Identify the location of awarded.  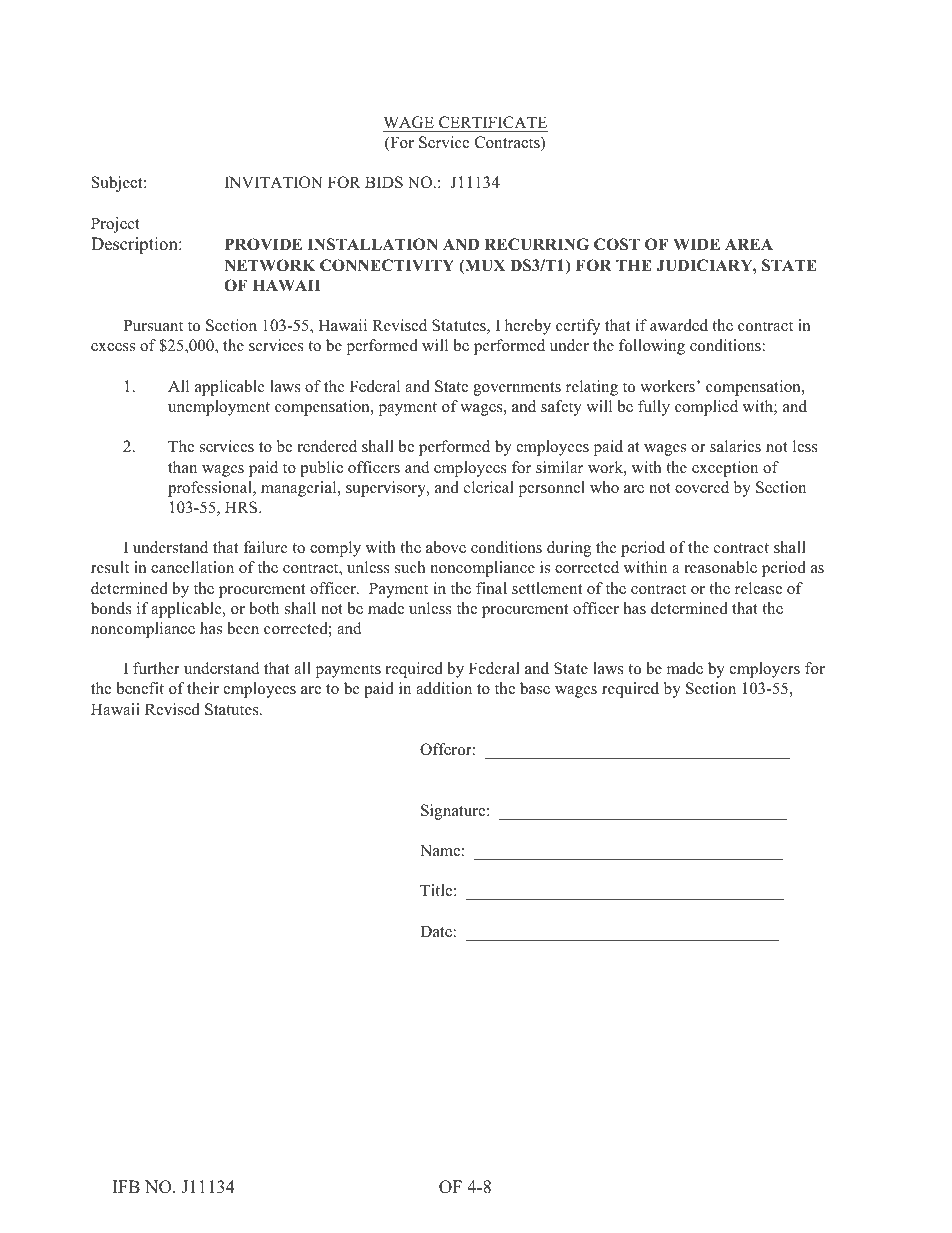
(679, 325).
